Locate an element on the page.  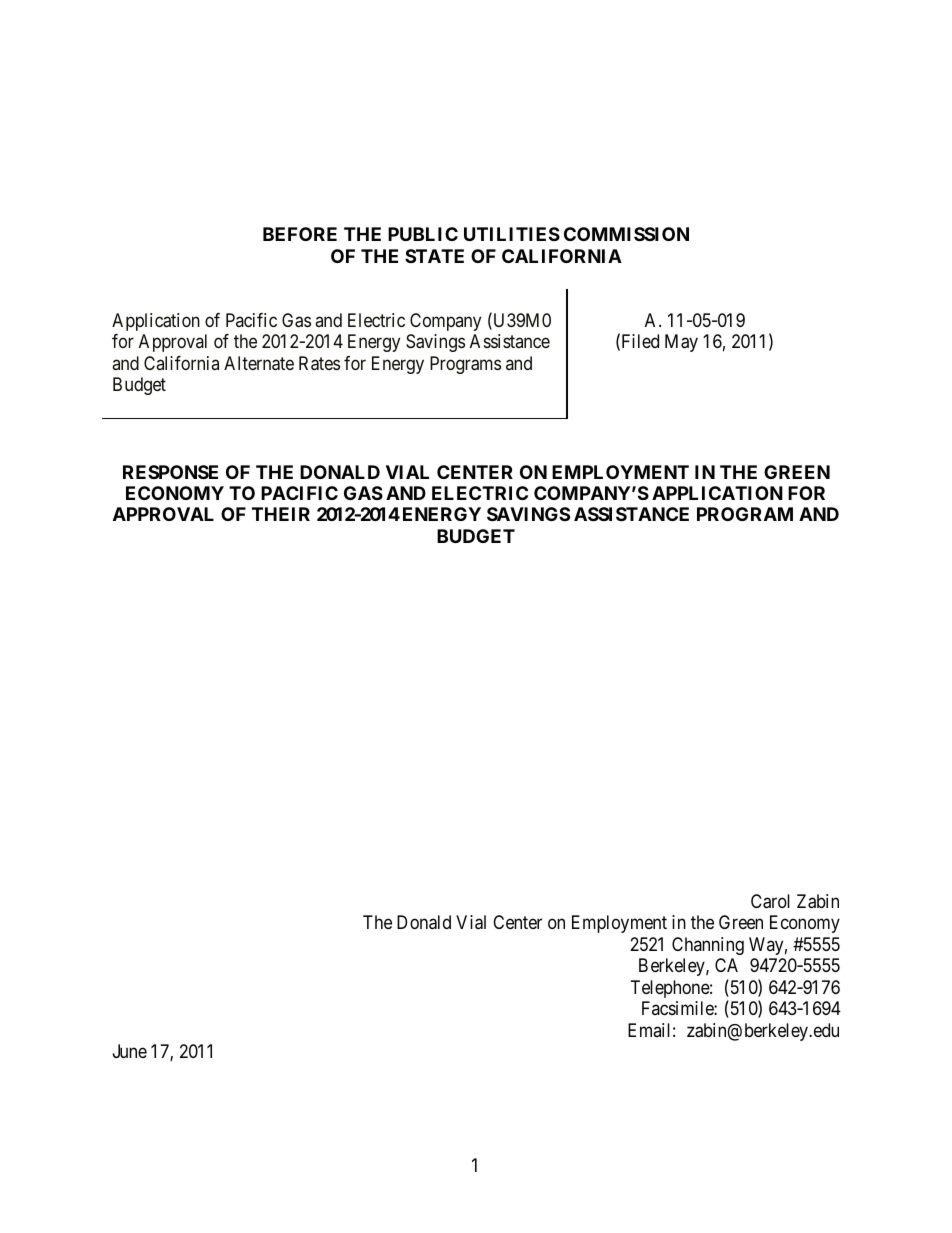
Carol is located at coordinates (770, 901).
